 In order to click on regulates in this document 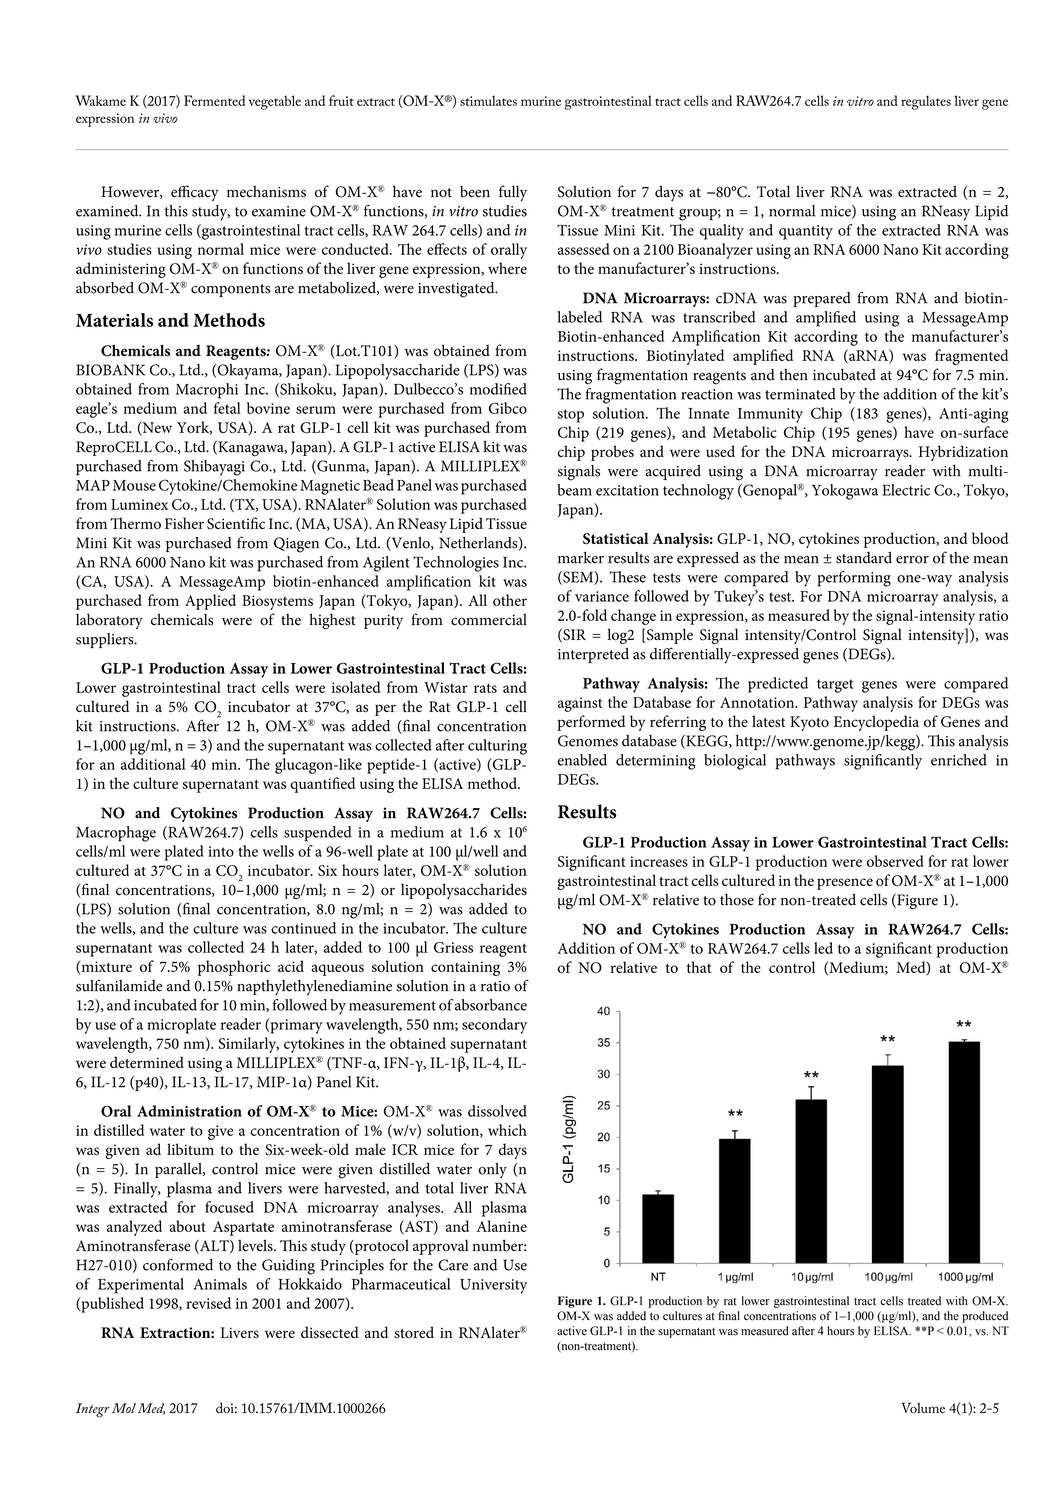, I will do `click(926, 102)`.
